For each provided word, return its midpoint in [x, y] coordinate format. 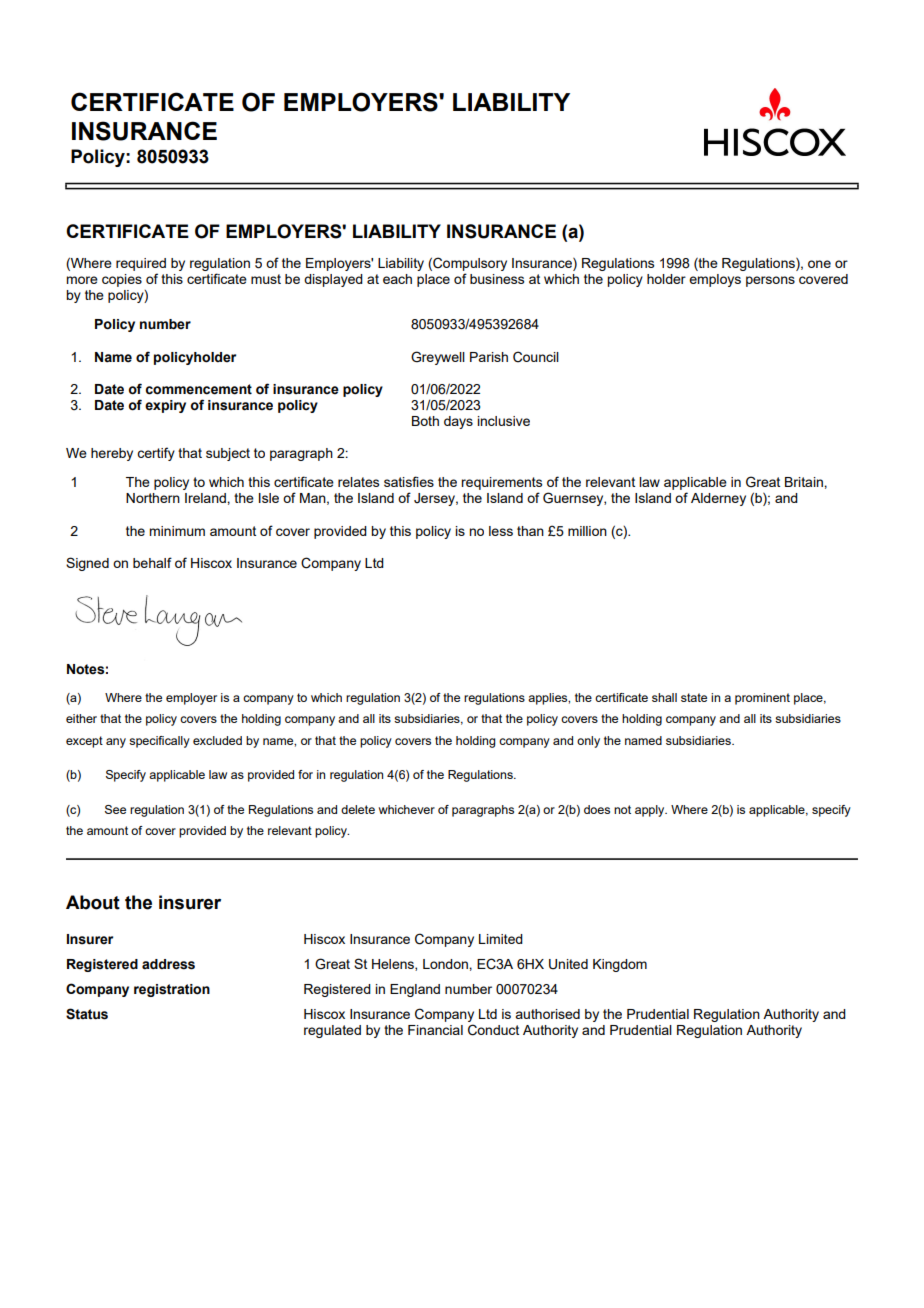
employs [715, 280]
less [501, 531]
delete [358, 809]
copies [122, 280]
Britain [805, 482]
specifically [159, 742]
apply [651, 811]
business [497, 279]
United [568, 964]
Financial [435, 1030]
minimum [177, 531]
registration [172, 990]
